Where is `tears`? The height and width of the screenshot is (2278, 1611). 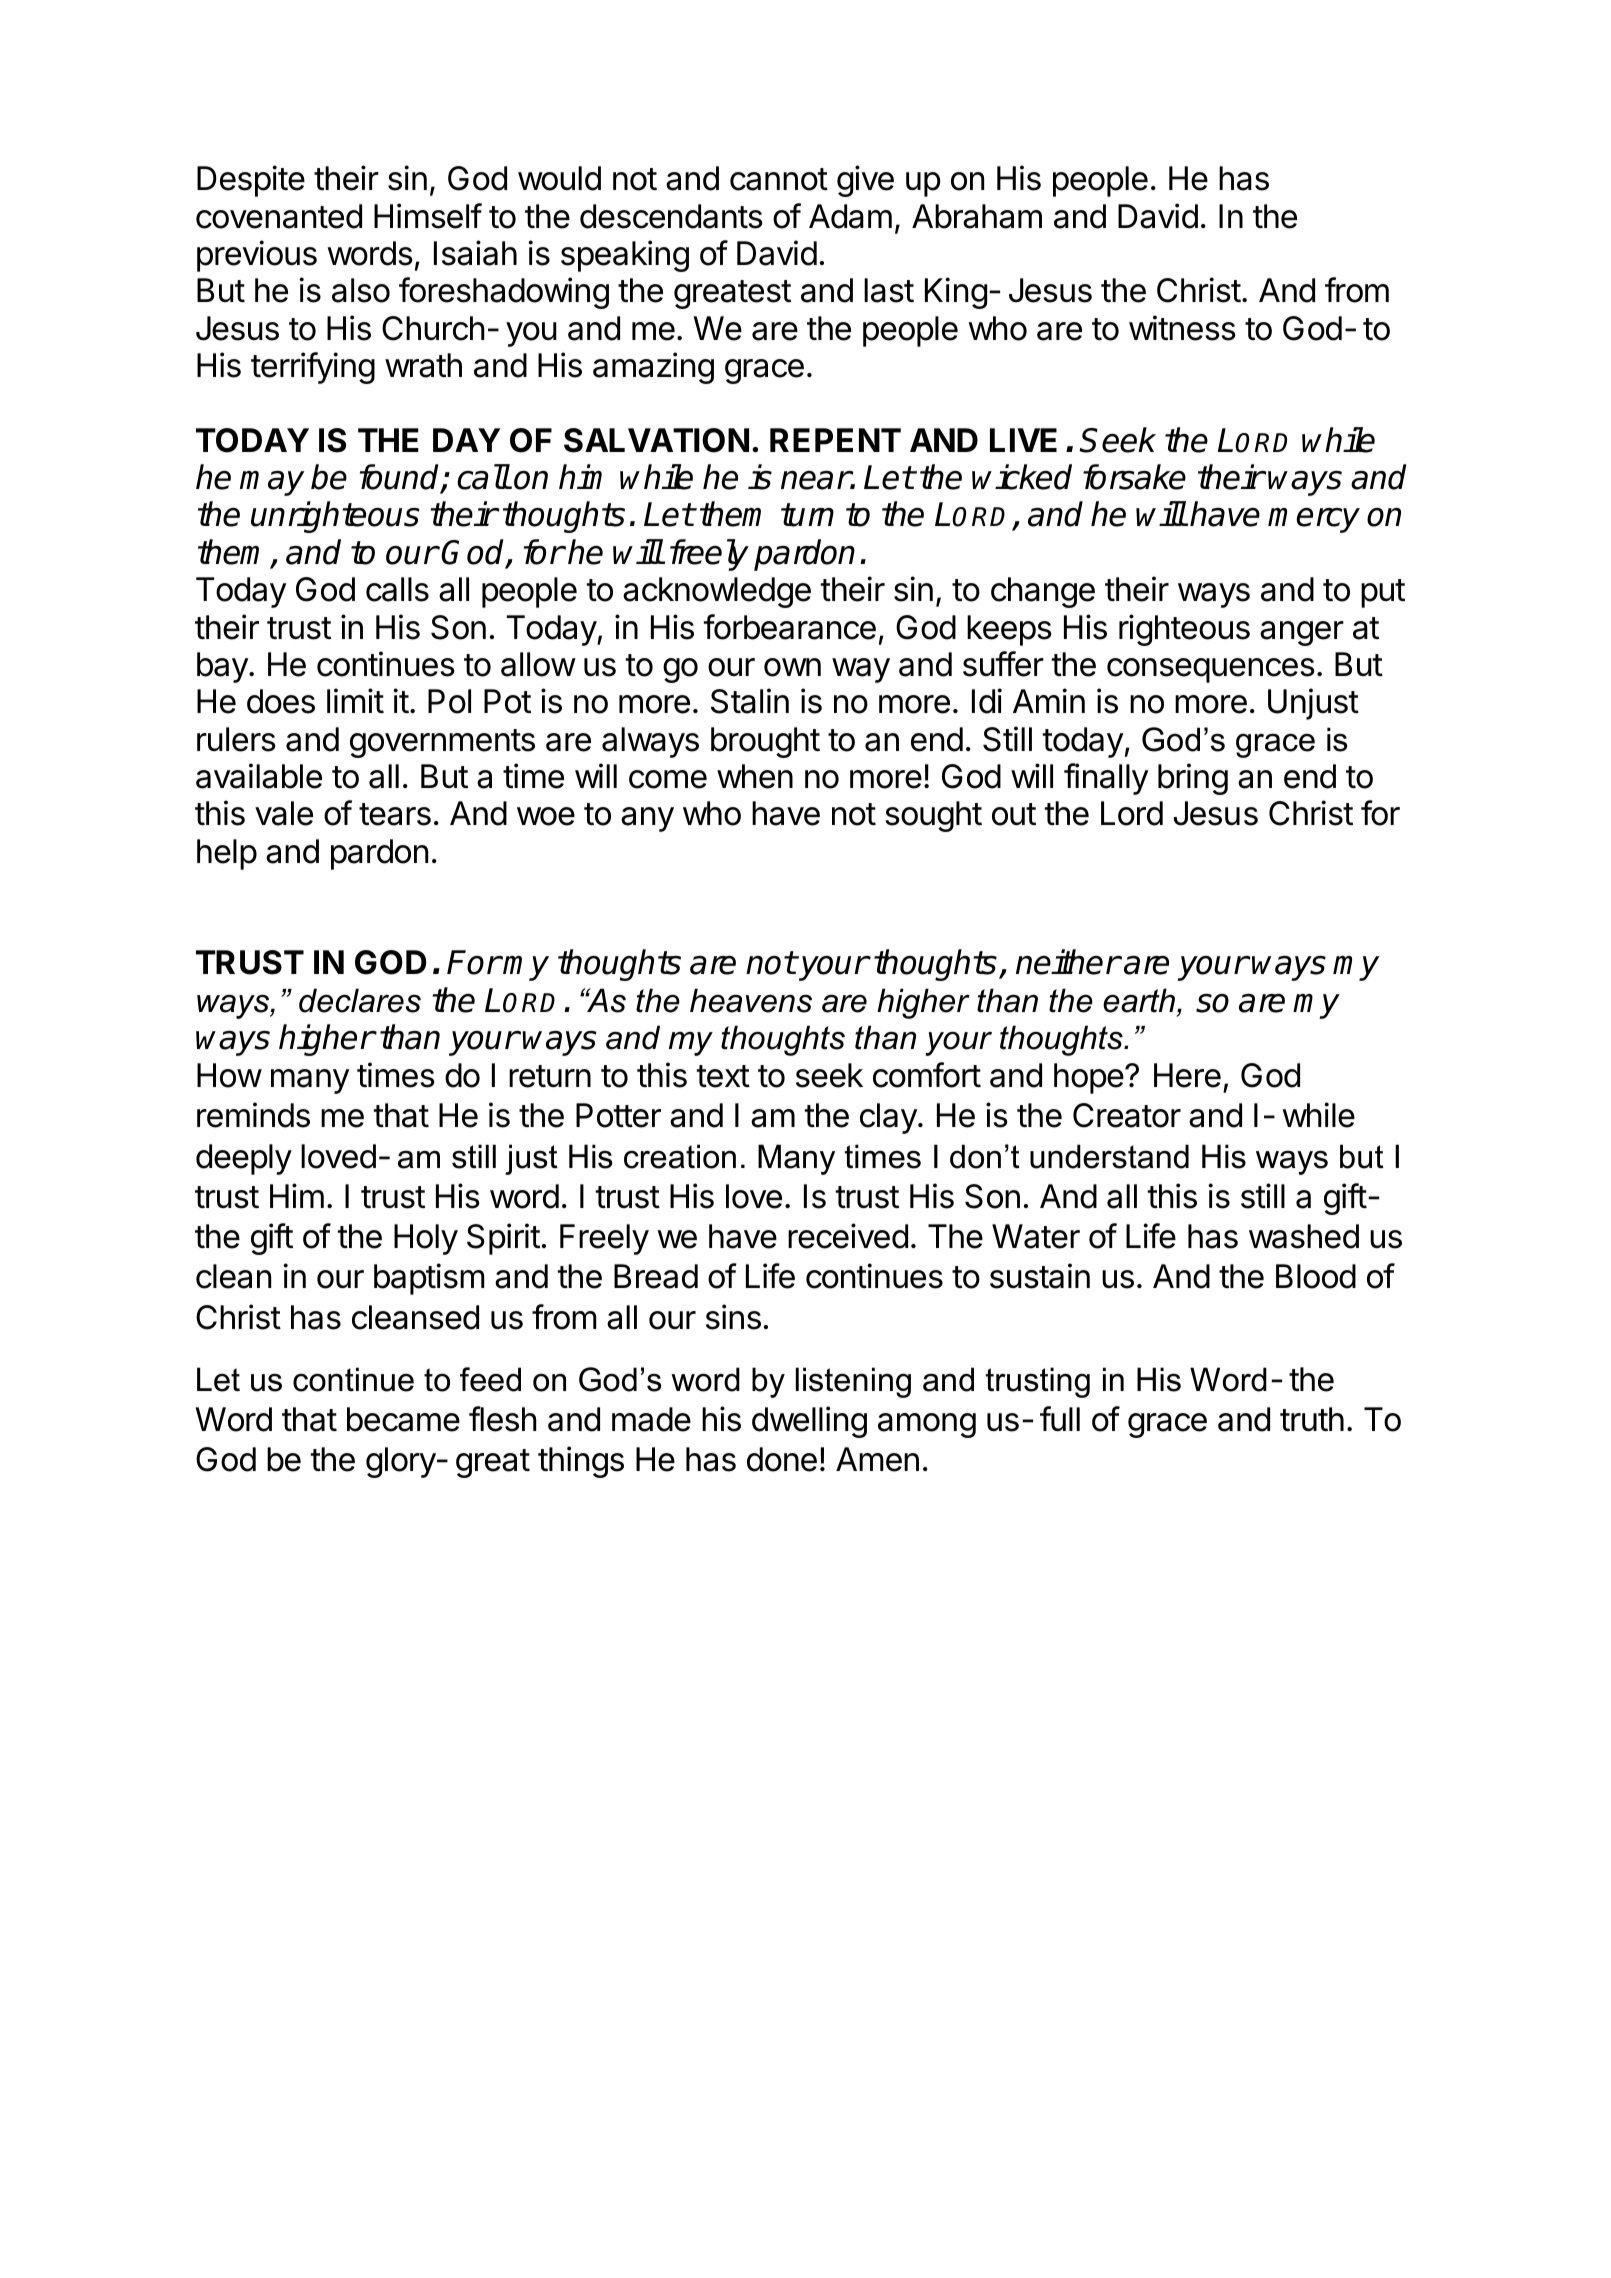 tears is located at coordinates (395, 814).
